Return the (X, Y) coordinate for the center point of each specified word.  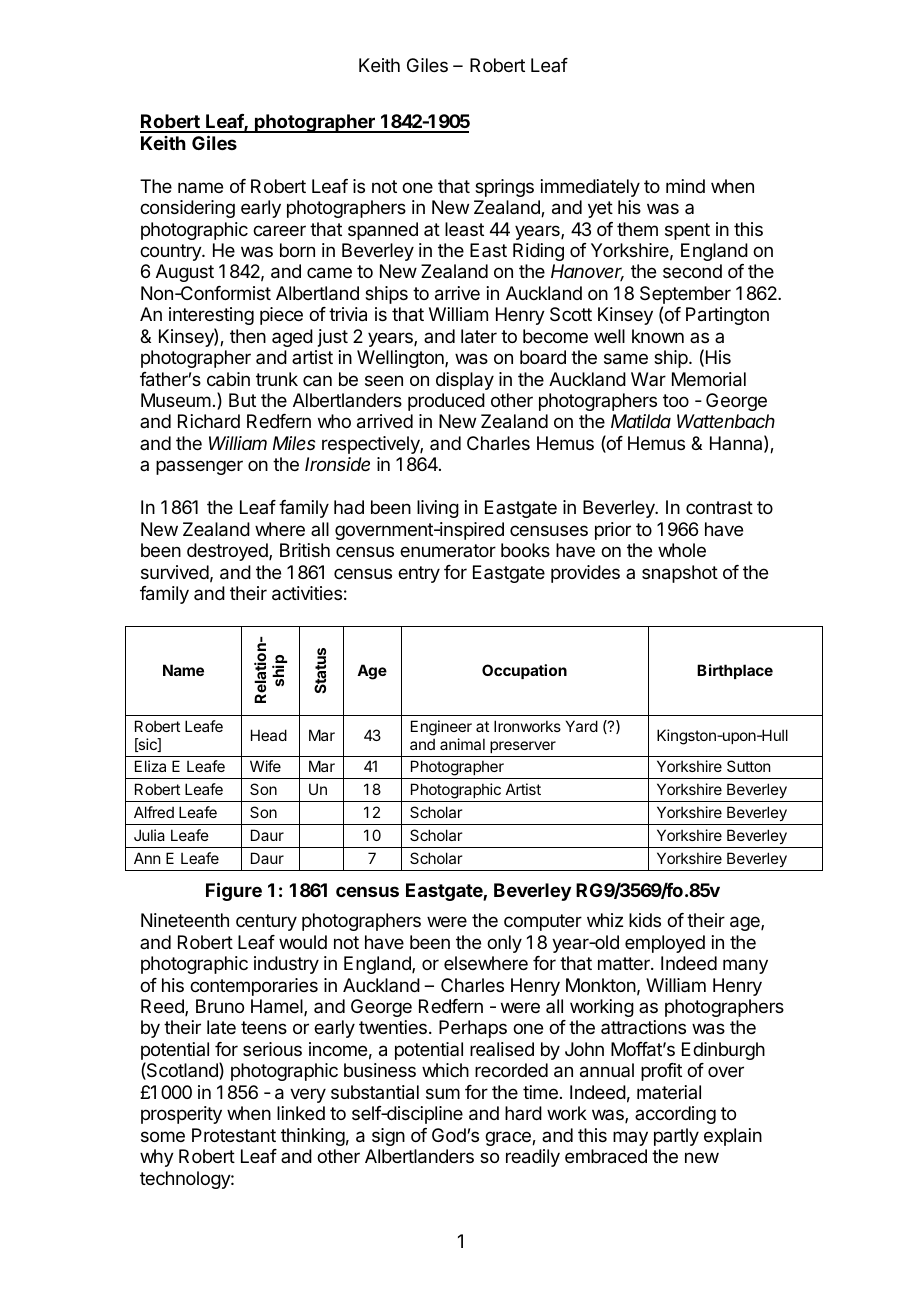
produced (446, 402)
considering (187, 209)
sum (443, 1093)
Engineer (441, 728)
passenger (199, 467)
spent (687, 231)
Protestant (234, 1135)
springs (504, 188)
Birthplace (735, 671)
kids (645, 920)
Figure (234, 891)
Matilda (641, 421)
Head (269, 735)
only (504, 944)
